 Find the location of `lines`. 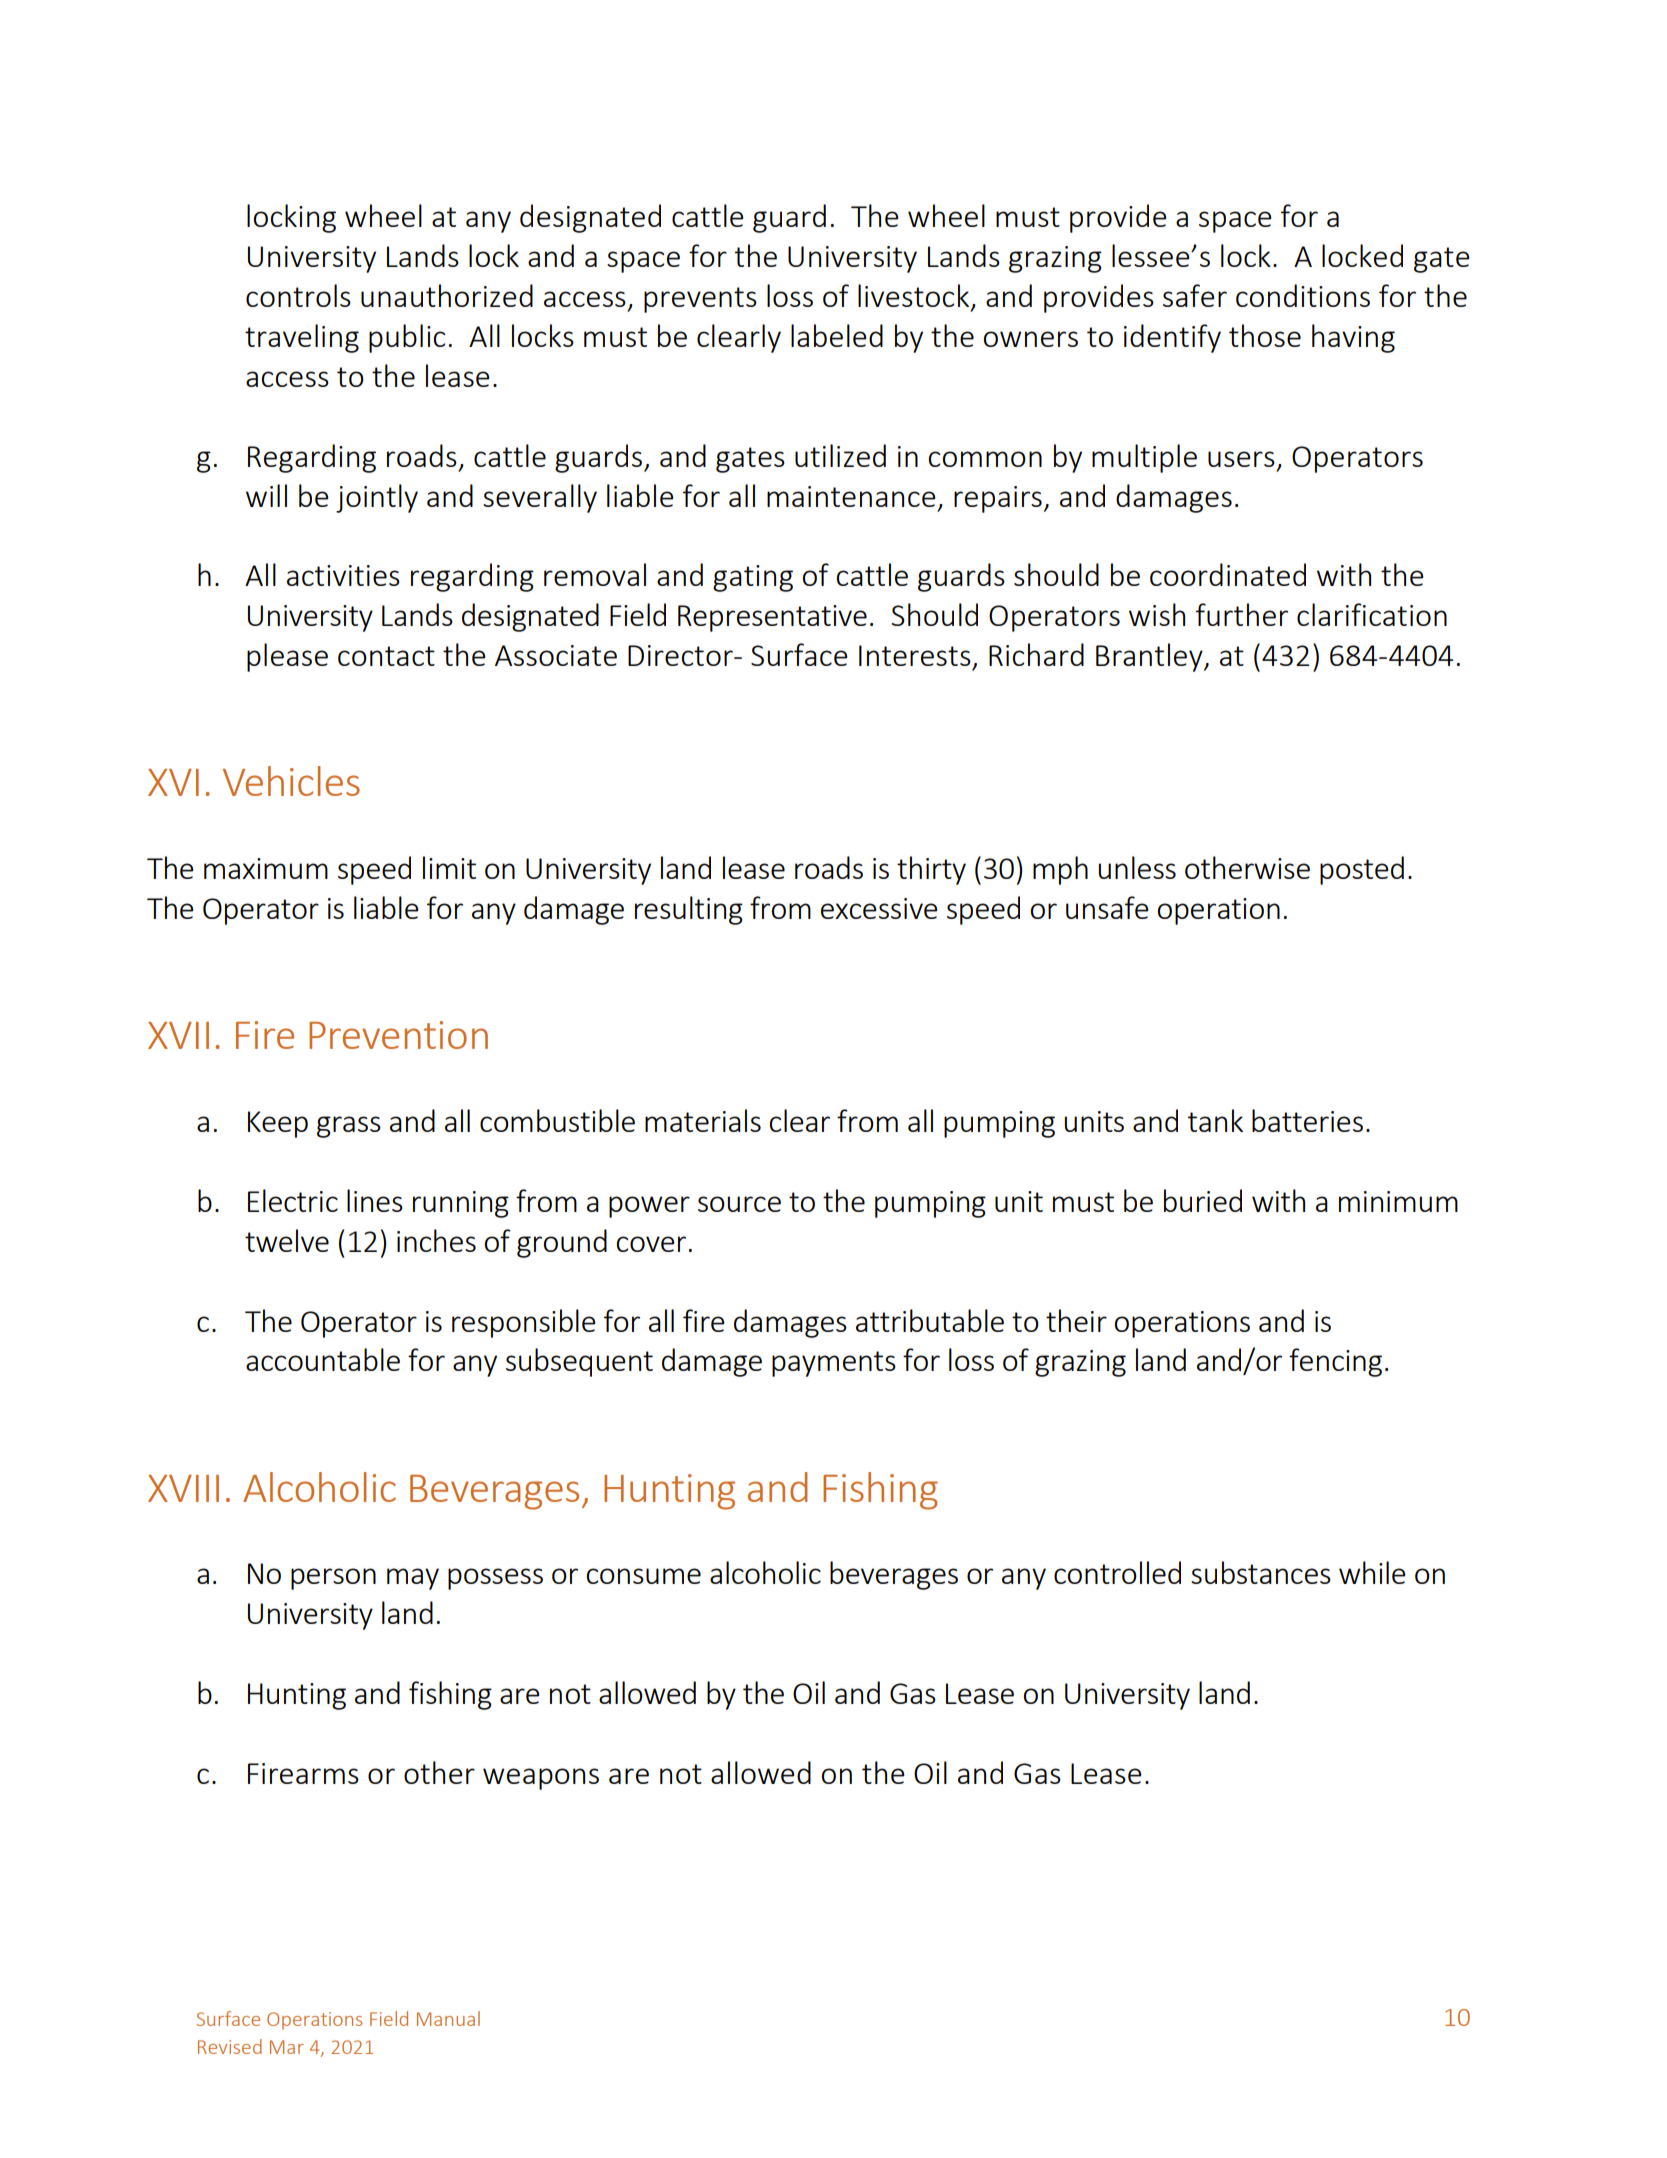

lines is located at coordinates (375, 1200).
